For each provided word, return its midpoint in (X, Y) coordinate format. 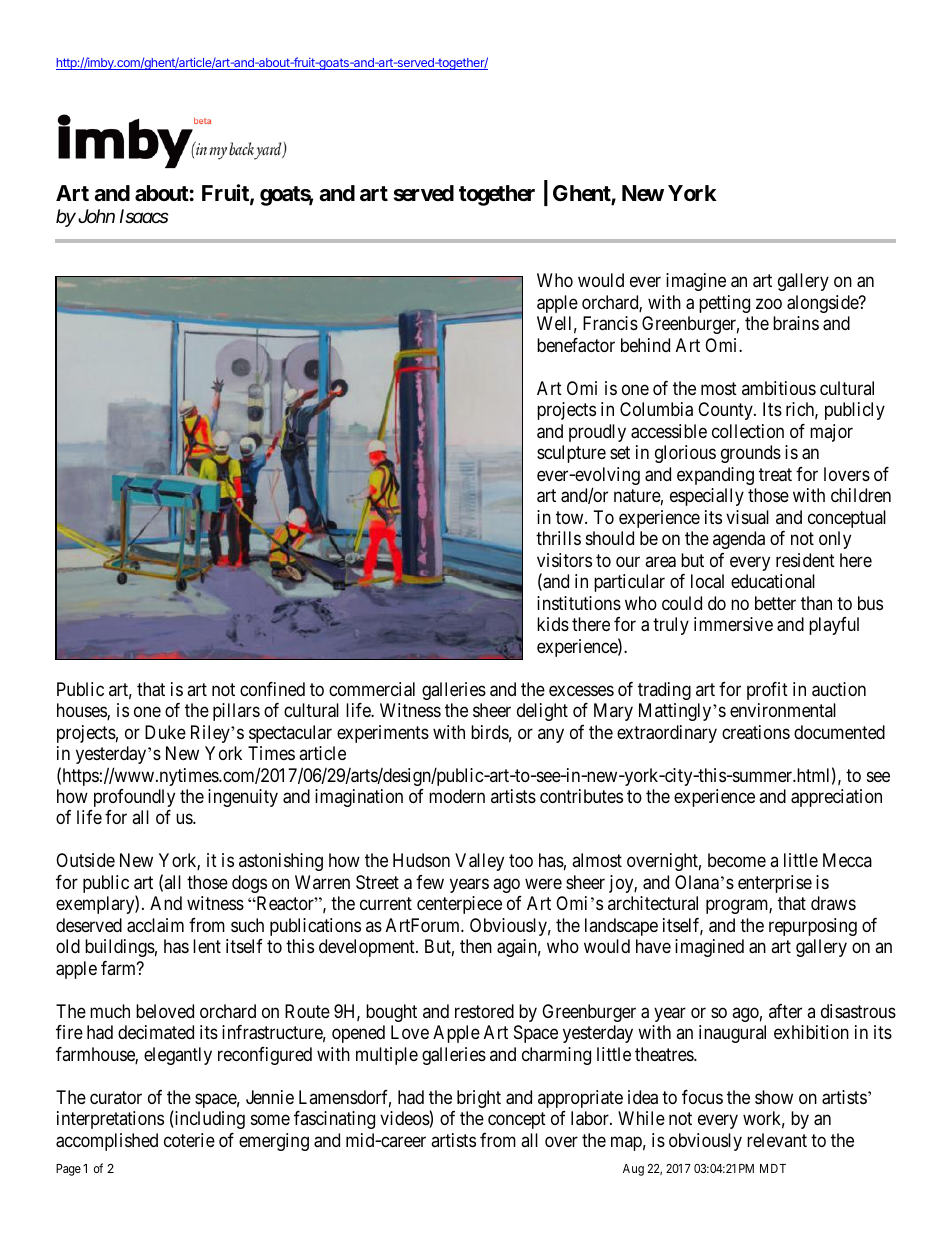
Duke (165, 732)
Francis (610, 323)
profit (767, 691)
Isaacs (144, 216)
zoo (769, 303)
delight (542, 712)
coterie (189, 1140)
